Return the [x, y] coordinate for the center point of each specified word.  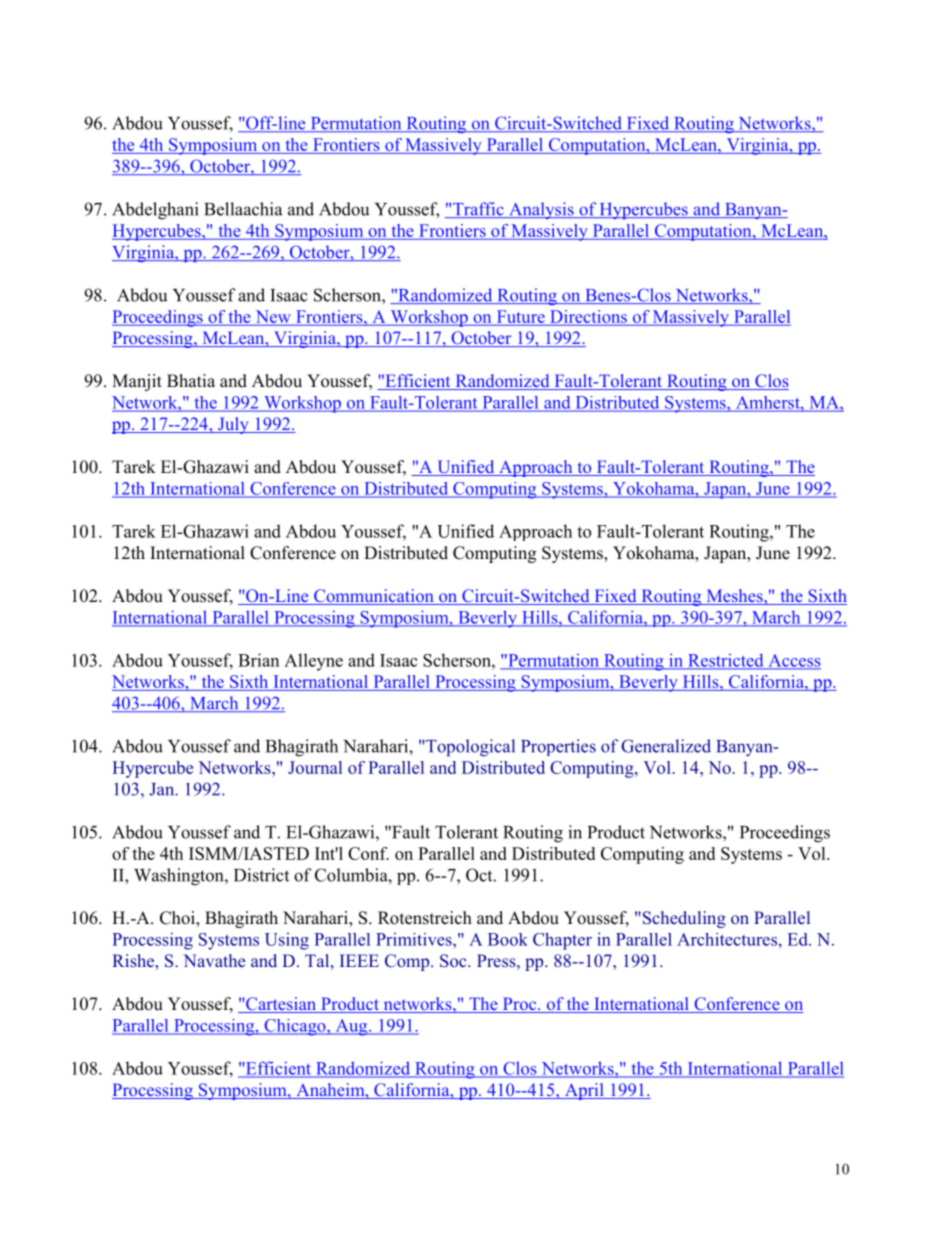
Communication [374, 597]
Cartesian [281, 1005]
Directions [588, 317]
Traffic [478, 210]
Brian [258, 660]
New [273, 317]
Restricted [726, 661]
